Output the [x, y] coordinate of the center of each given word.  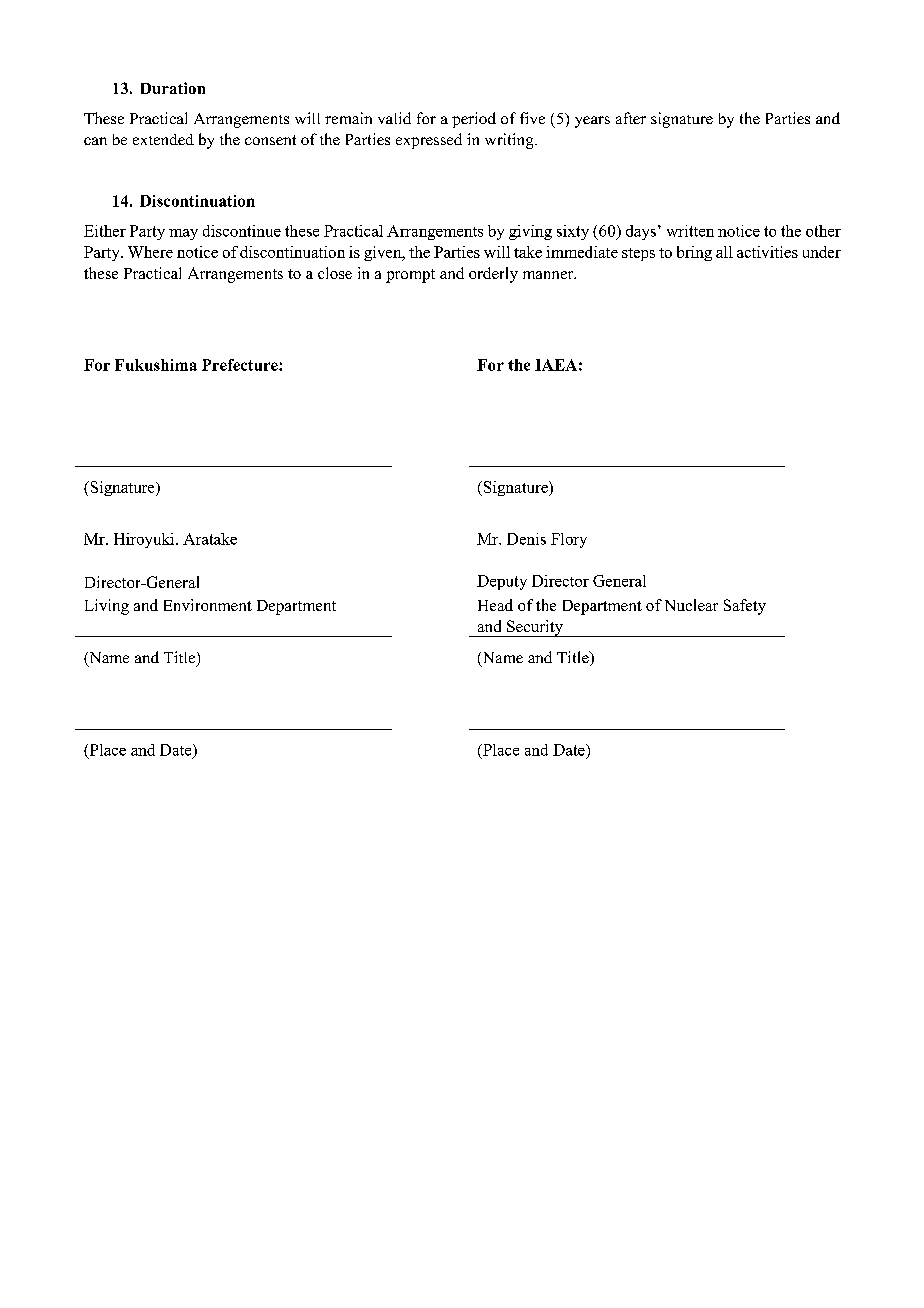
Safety [745, 607]
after [631, 118]
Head [495, 605]
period [474, 120]
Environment [208, 605]
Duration [173, 88]
